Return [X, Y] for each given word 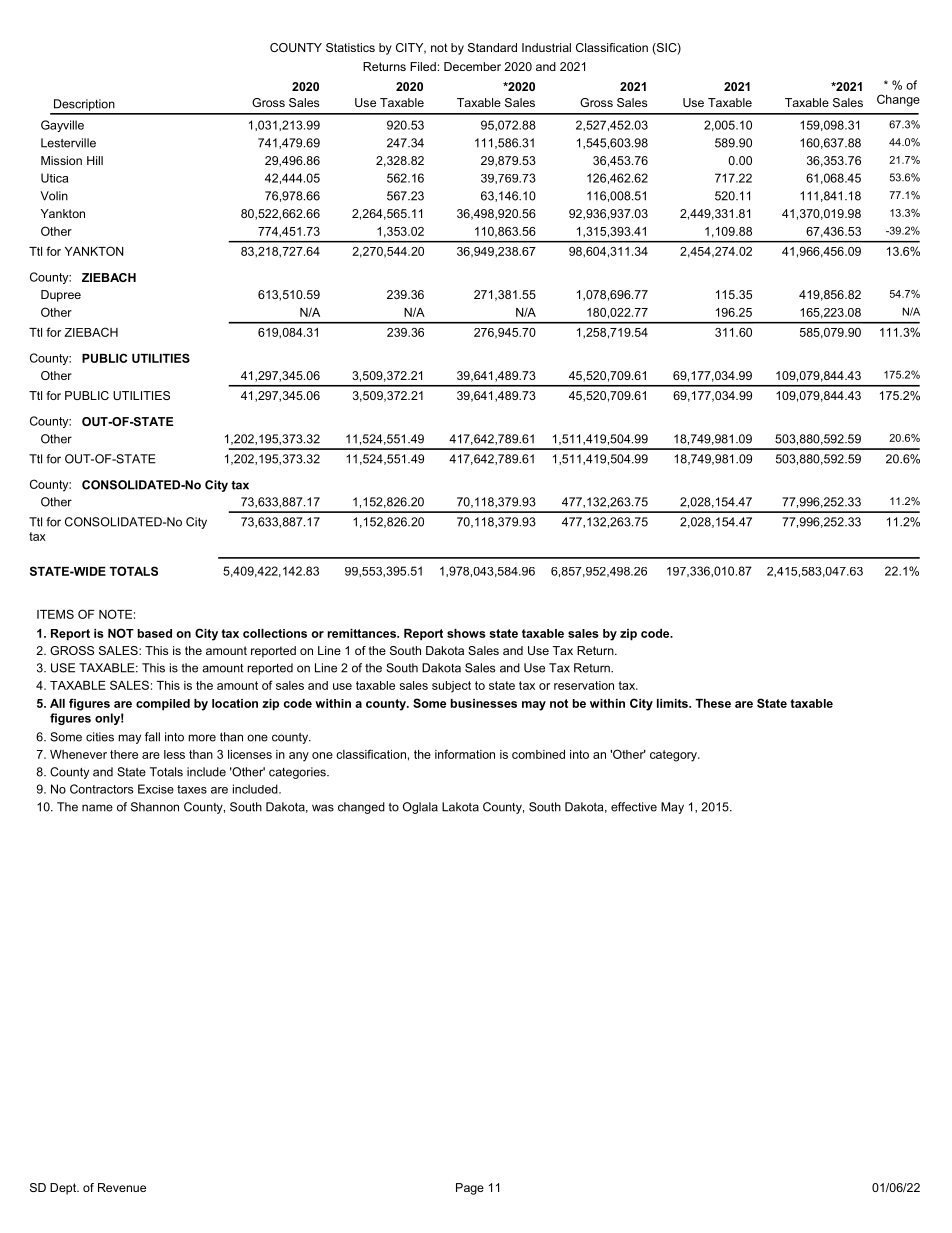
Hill [95, 160]
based [155, 633]
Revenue [122, 1187]
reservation [584, 685]
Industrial [546, 47]
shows [466, 633]
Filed [423, 66]
